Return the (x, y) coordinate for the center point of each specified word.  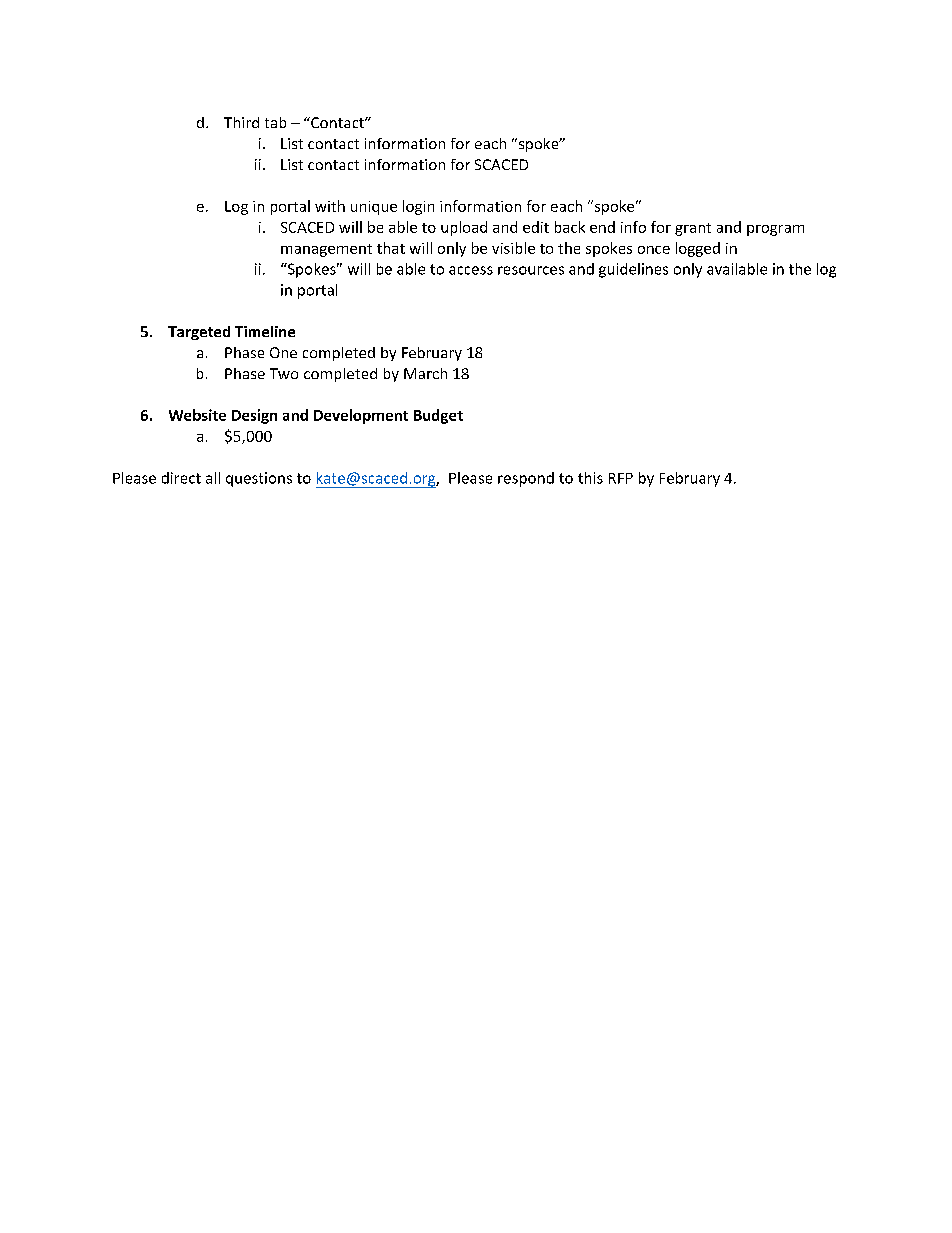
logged (698, 249)
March (425, 373)
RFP (621, 478)
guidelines (633, 270)
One (283, 352)
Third (241, 122)
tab (275, 122)
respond (526, 479)
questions (259, 479)
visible (513, 248)
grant (693, 229)
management (326, 250)
